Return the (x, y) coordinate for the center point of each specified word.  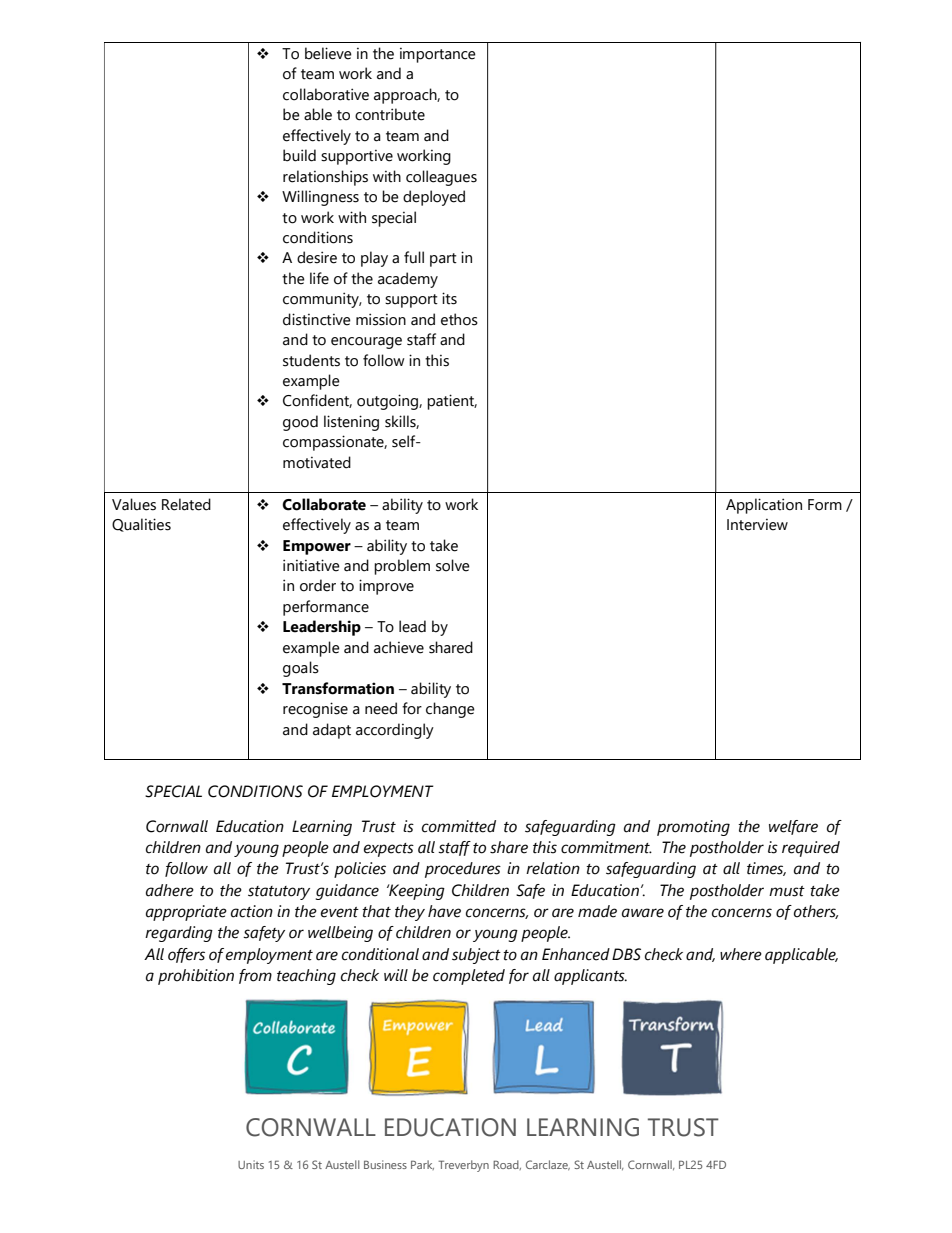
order (318, 585)
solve (453, 565)
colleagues (441, 178)
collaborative (326, 94)
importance (438, 55)
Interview (757, 525)
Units (251, 1164)
